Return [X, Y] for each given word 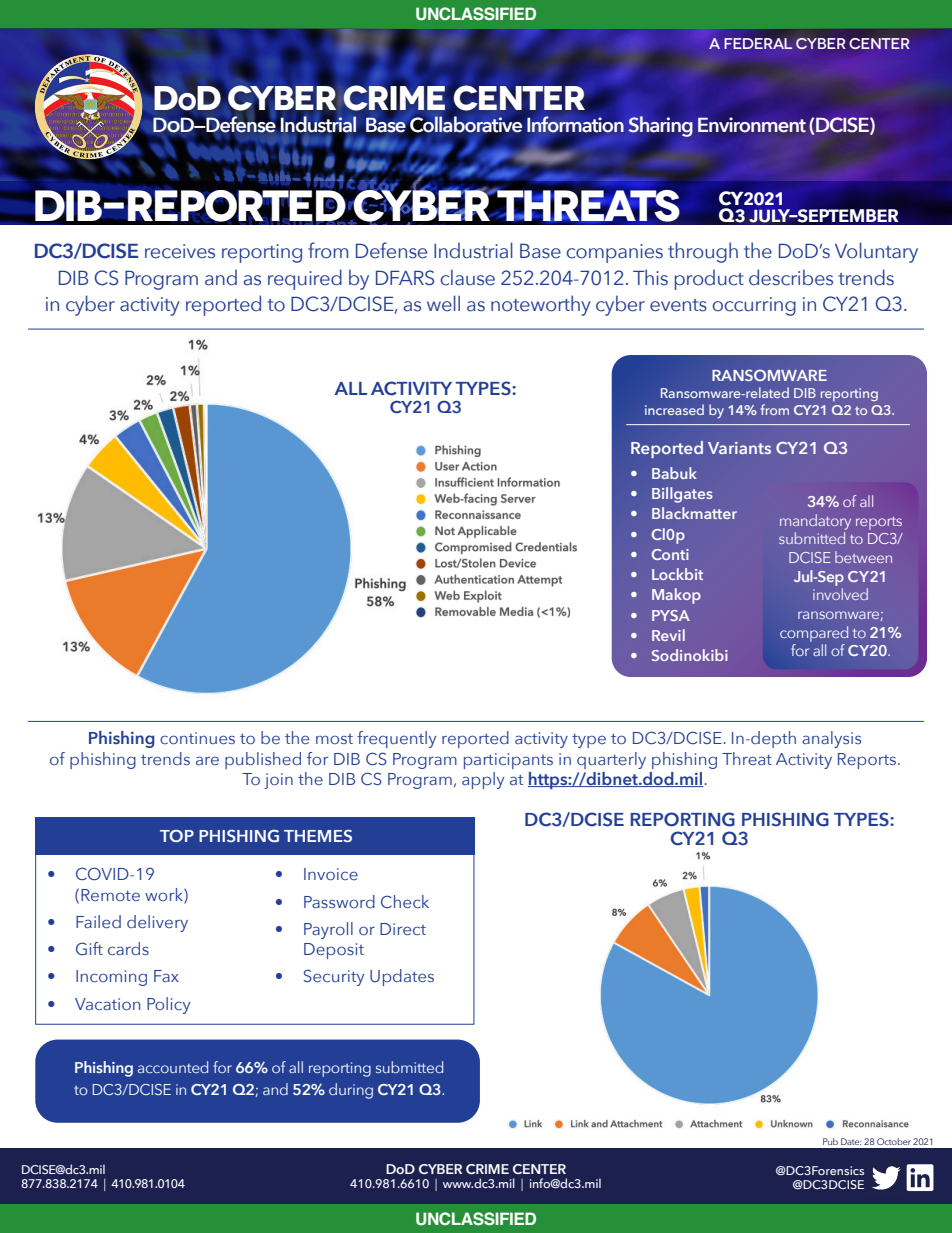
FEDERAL [758, 43]
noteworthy [541, 305]
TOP [177, 835]
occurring [754, 306]
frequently [396, 739]
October [894, 1141]
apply [483, 780]
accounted [173, 1067]
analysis [831, 739]
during [351, 1091]
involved [840, 594]
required [305, 279]
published [263, 760]
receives [180, 251]
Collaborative [465, 125]
